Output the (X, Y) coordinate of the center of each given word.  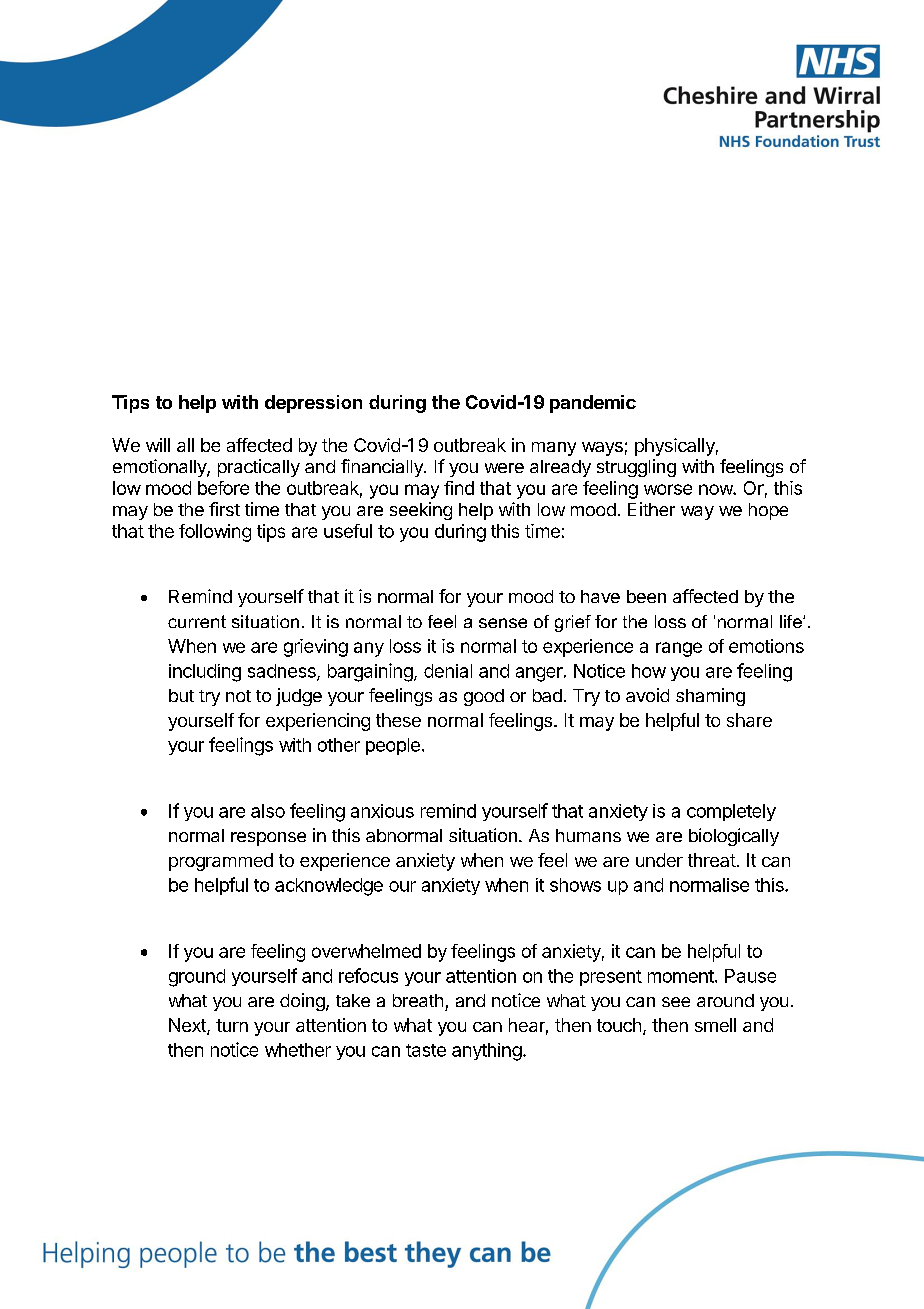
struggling (636, 468)
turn (232, 1025)
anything (487, 1052)
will (158, 445)
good (484, 697)
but (181, 695)
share (749, 720)
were (504, 468)
